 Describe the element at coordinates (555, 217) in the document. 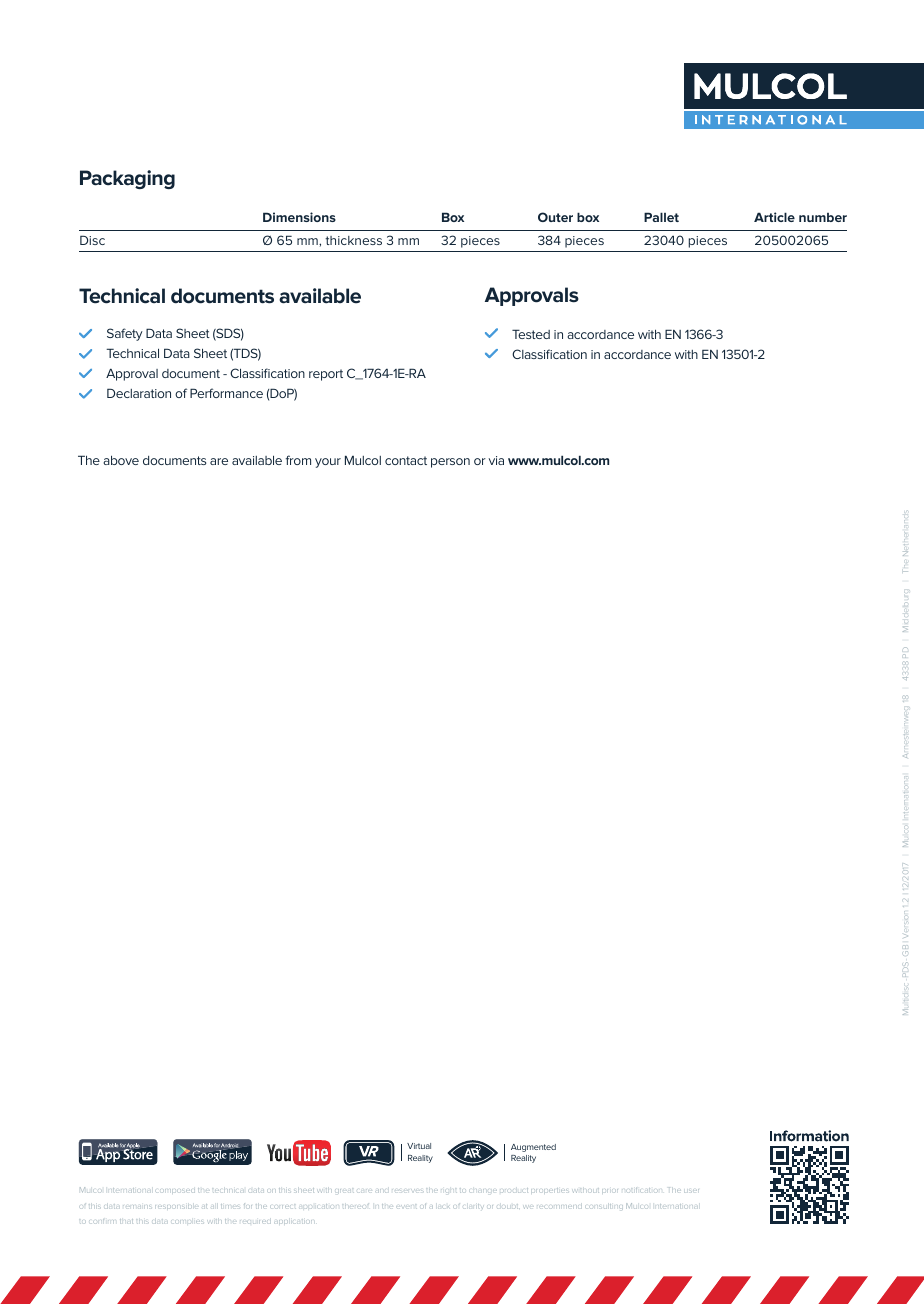

I see `Outer` at that location.
